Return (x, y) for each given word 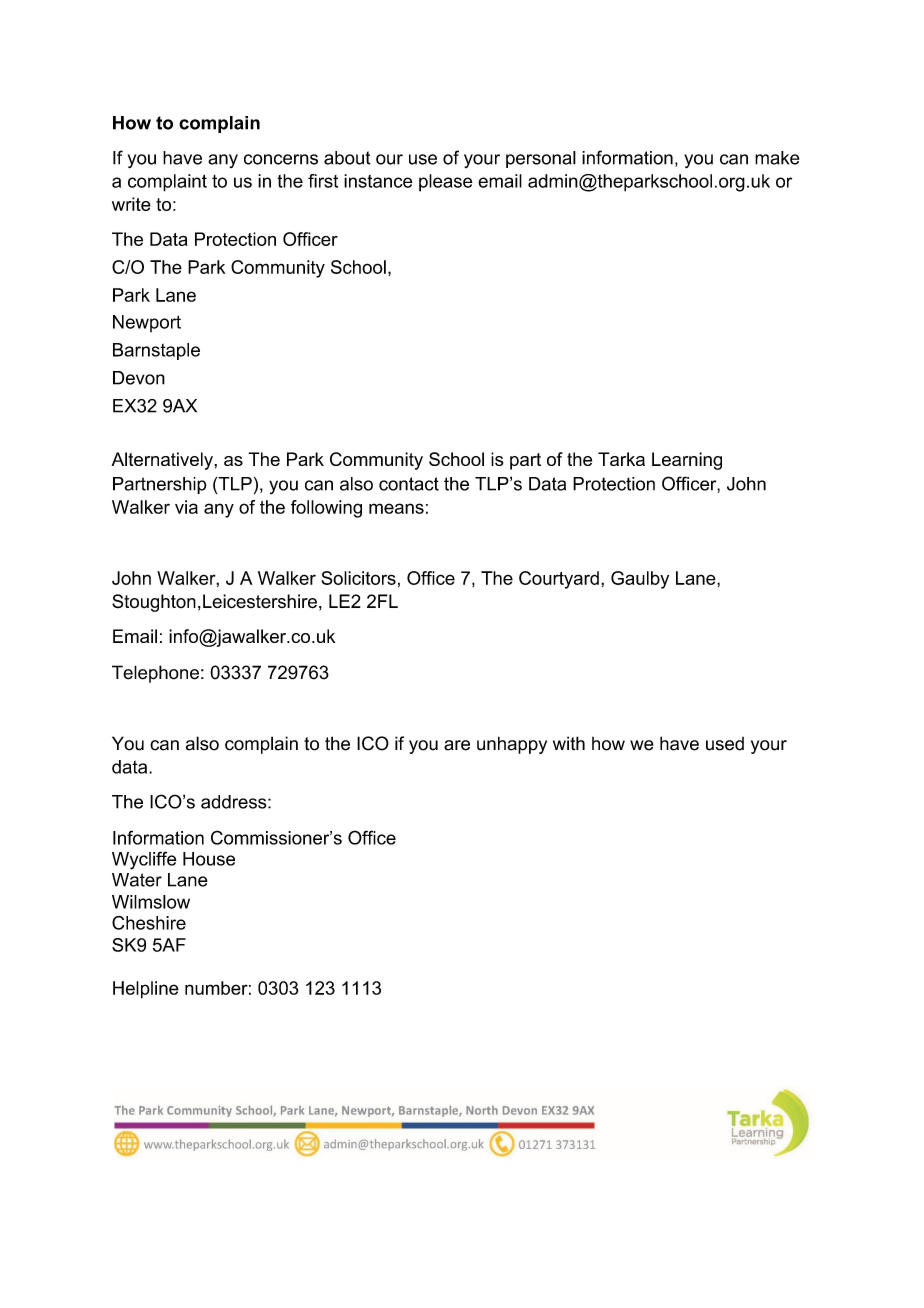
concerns (281, 159)
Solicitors (358, 578)
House (209, 859)
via (186, 507)
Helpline (146, 990)
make (777, 158)
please (446, 183)
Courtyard (559, 580)
